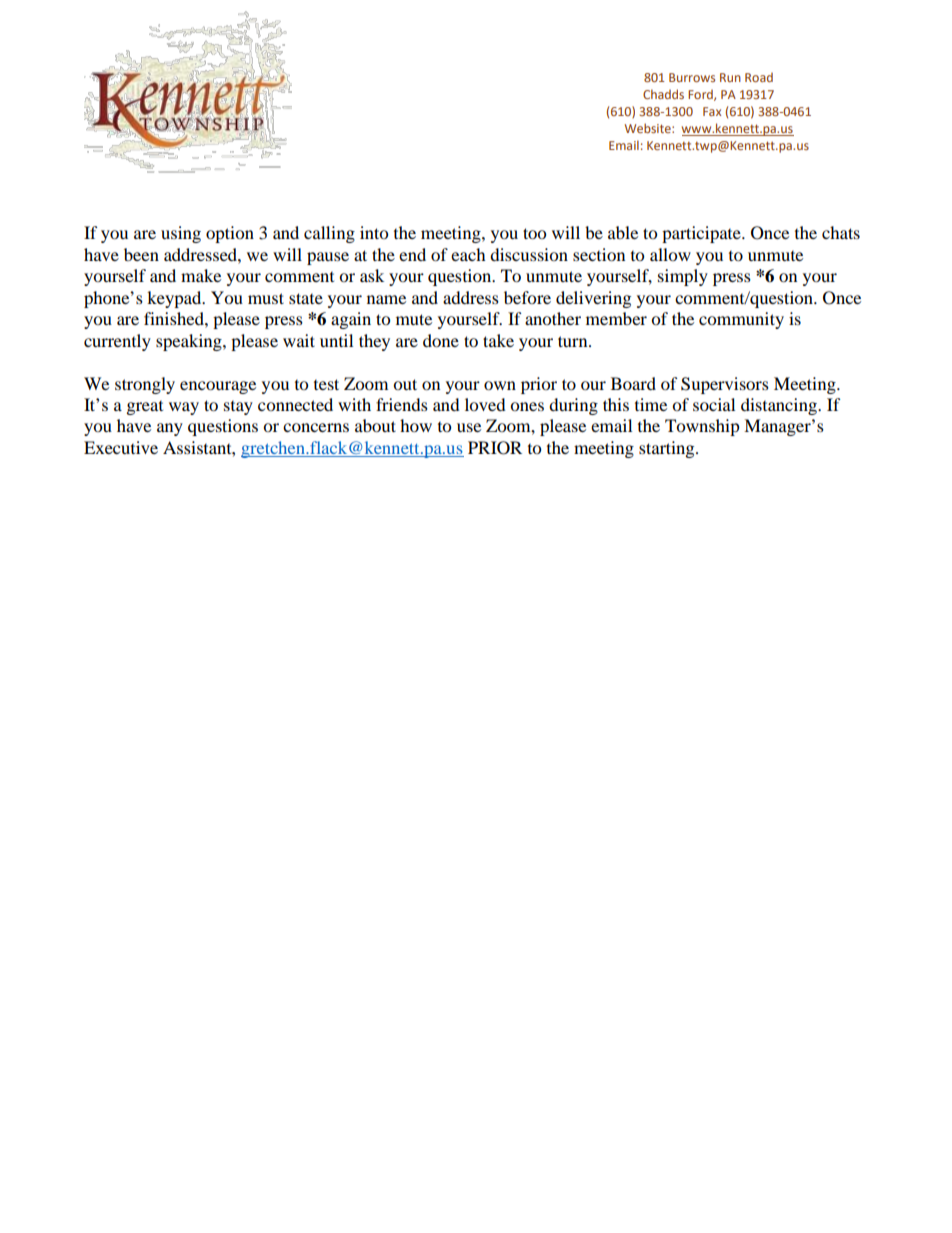  What do you see at coordinates (712, 111) in the page?
I see `Fax` at bounding box center [712, 111].
